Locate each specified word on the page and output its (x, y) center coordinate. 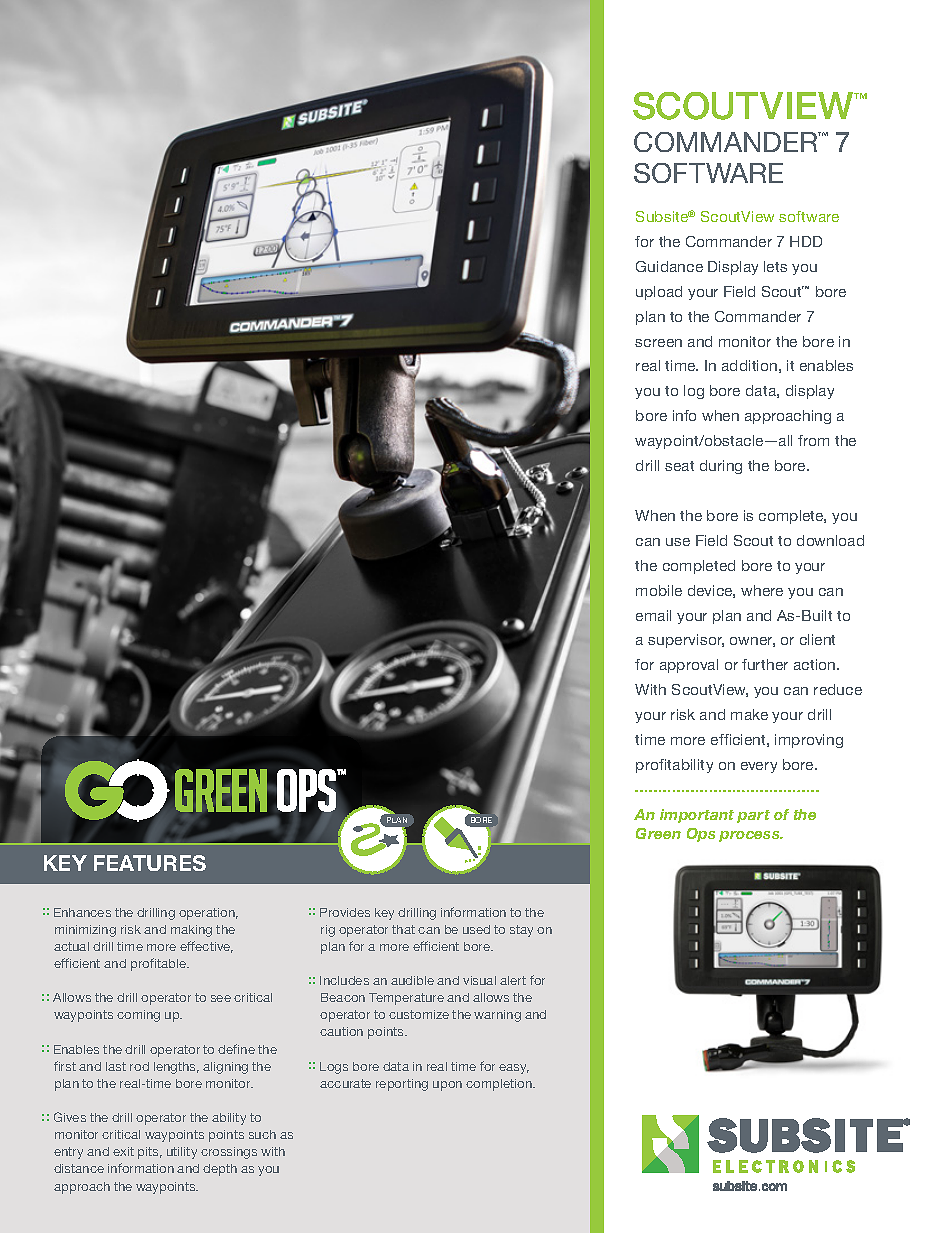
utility (182, 1153)
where (762, 590)
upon (447, 1086)
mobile (659, 590)
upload (659, 293)
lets (775, 266)
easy (514, 1069)
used (476, 929)
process (750, 836)
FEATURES (150, 863)
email (653, 615)
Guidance (669, 266)
